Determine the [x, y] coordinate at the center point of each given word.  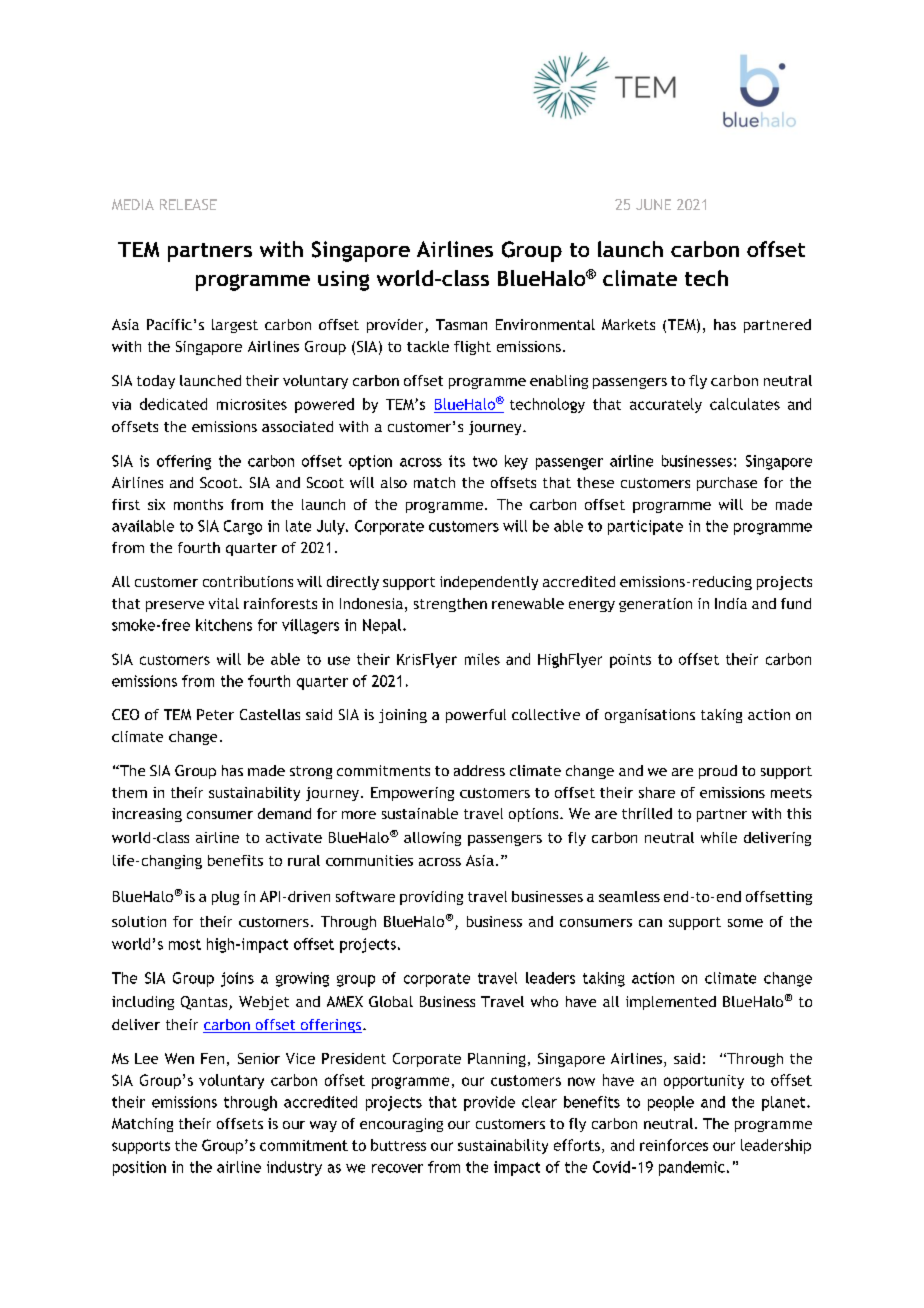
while [719, 837]
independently [489, 583]
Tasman [461, 324]
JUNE [653, 204]
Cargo [243, 527]
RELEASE [188, 204]
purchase [727, 484]
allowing [432, 839]
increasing [147, 815]
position [139, 1168]
